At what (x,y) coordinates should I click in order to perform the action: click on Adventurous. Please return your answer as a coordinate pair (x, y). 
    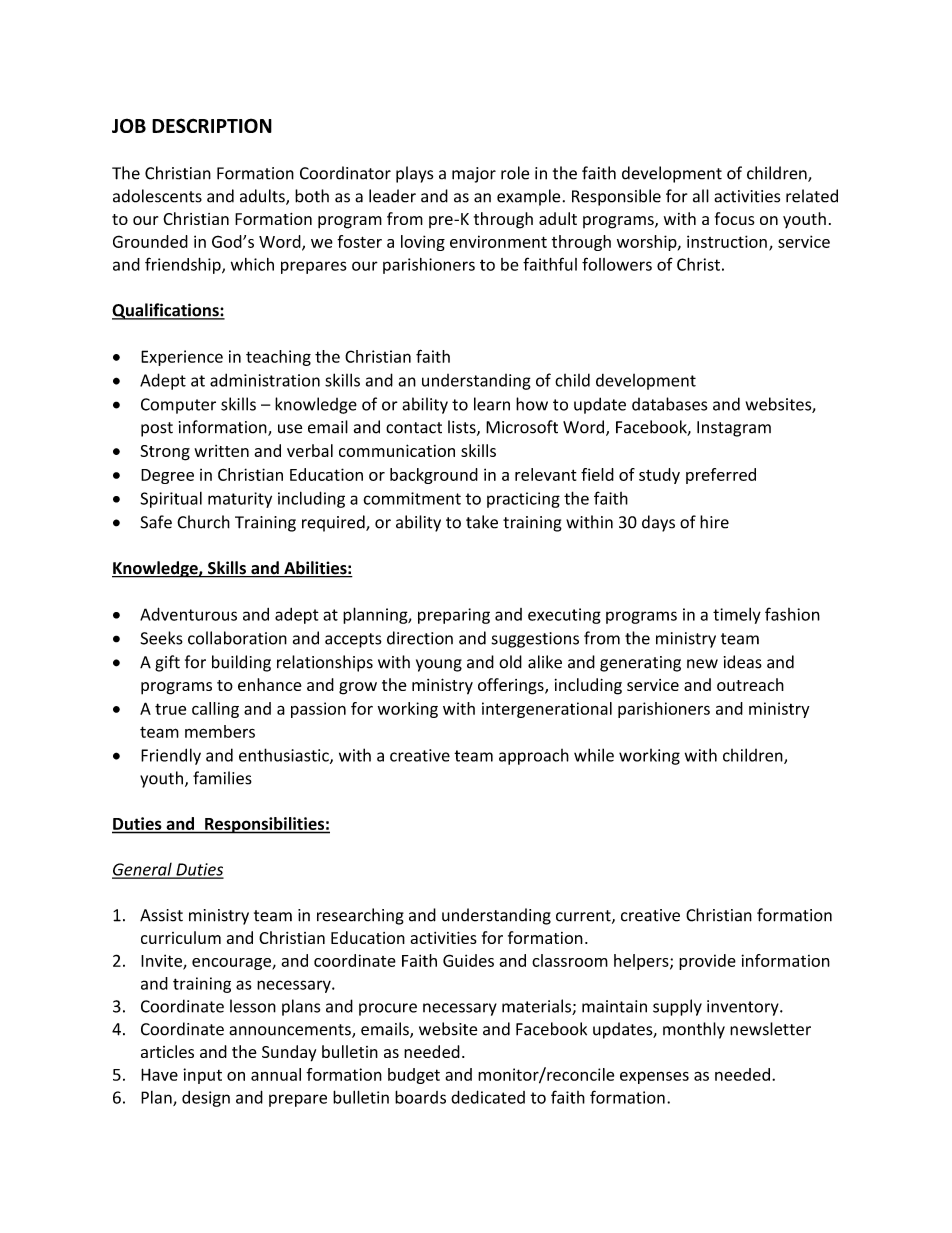
    Looking at the image, I should click on (188, 614).
